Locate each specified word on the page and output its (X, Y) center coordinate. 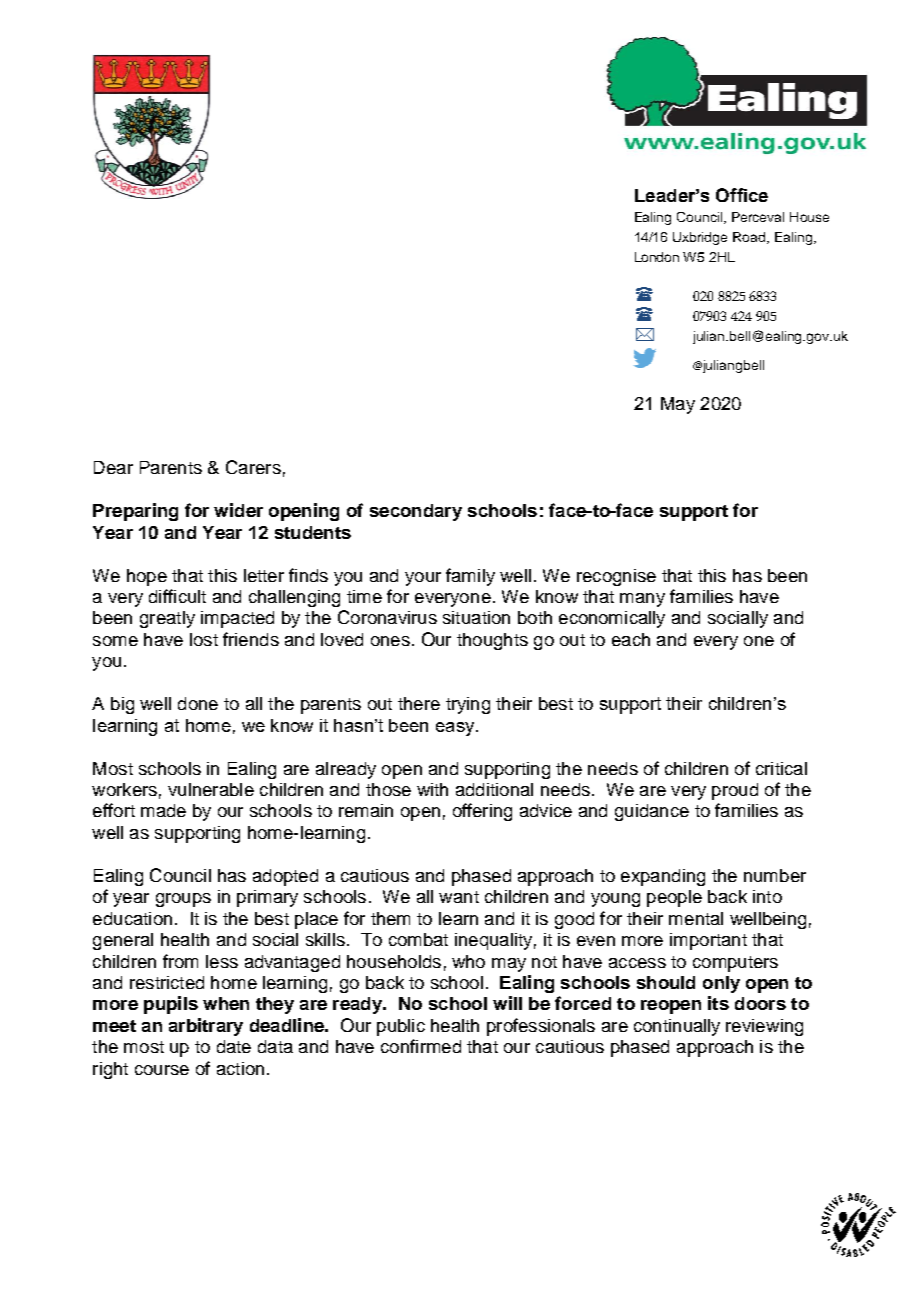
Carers (253, 467)
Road (750, 238)
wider (238, 510)
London (657, 257)
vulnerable (211, 789)
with (432, 789)
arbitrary (206, 1027)
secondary (416, 512)
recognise (616, 577)
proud (735, 791)
